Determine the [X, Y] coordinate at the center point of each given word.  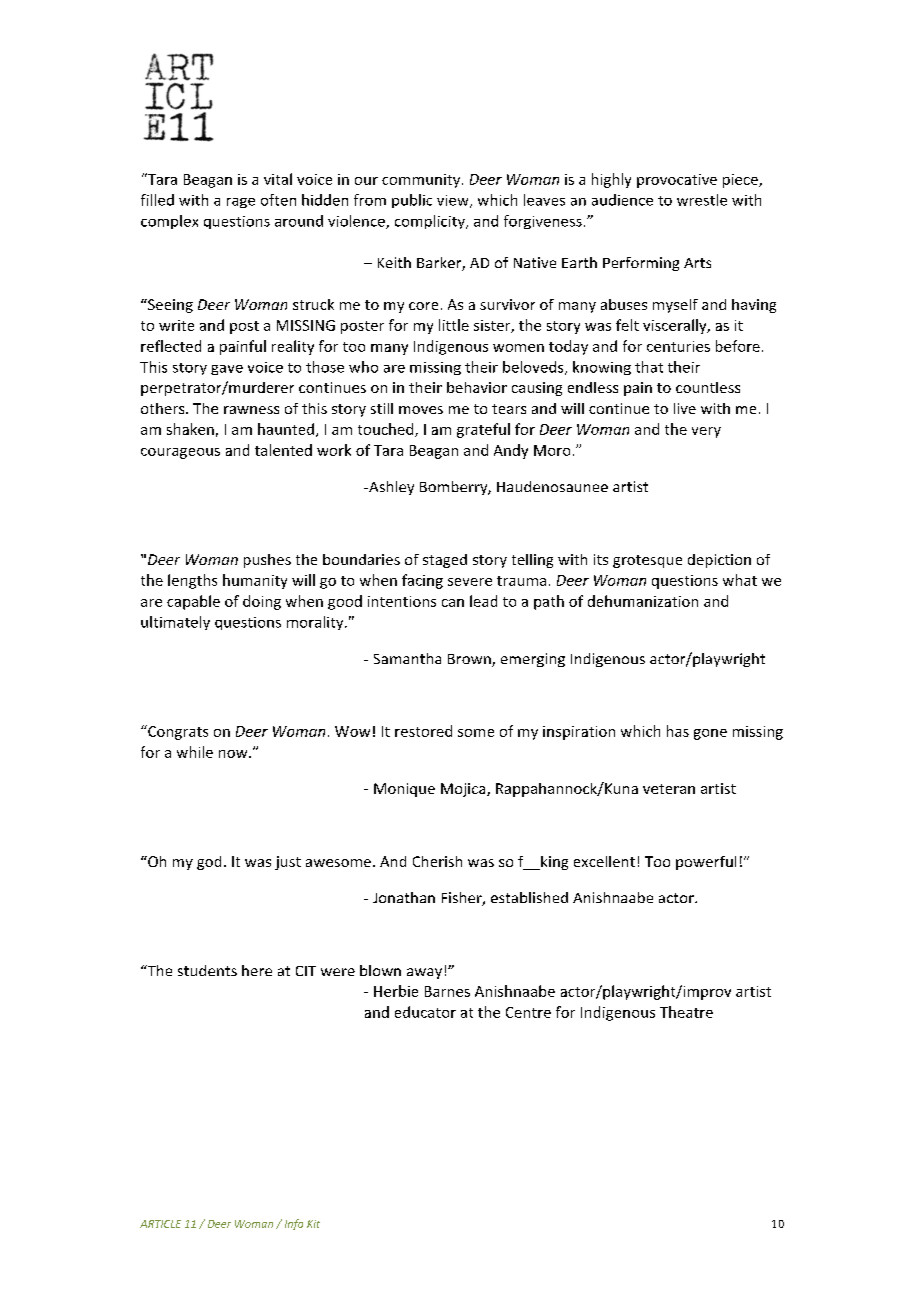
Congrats [177, 732]
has [678, 731]
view [454, 201]
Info [294, 1224]
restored [423, 731]
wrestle [702, 200]
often [278, 200]
